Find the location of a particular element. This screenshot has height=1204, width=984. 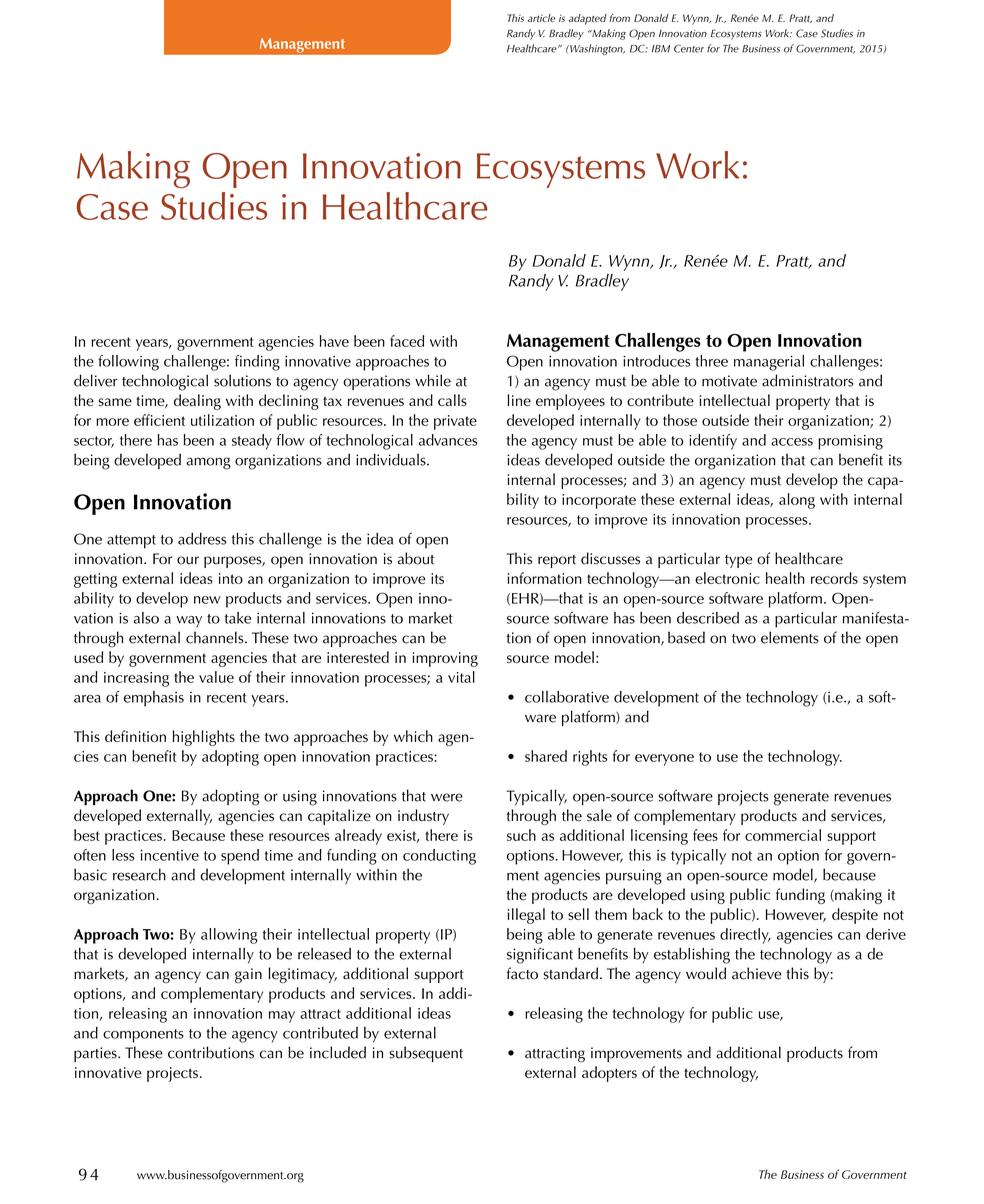

subsequent is located at coordinates (426, 1054).
